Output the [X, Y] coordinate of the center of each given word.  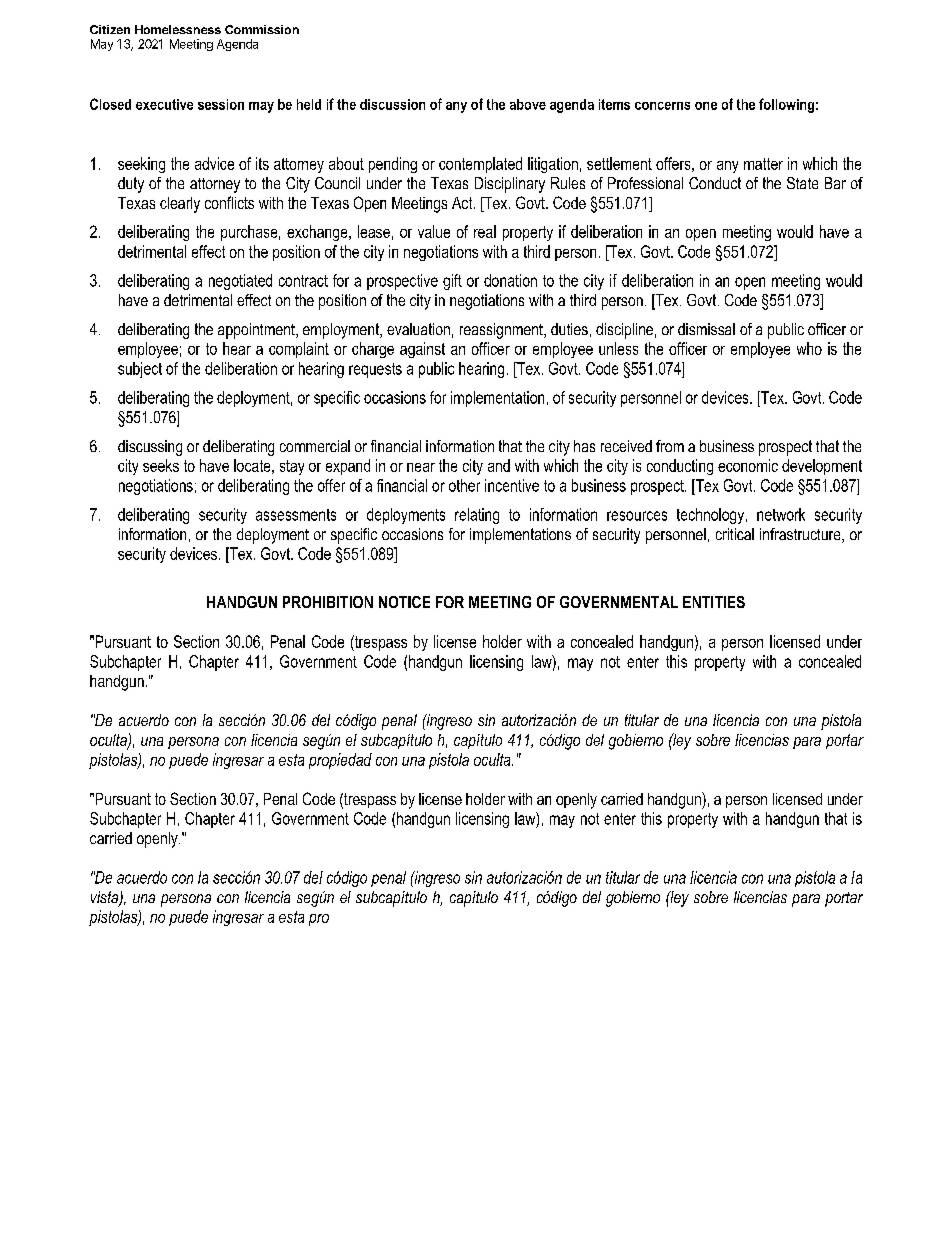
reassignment [502, 331]
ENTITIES [714, 602]
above [528, 104]
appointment [257, 331]
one [706, 106]
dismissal [706, 329]
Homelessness [178, 29]
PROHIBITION [328, 602]
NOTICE [404, 602]
